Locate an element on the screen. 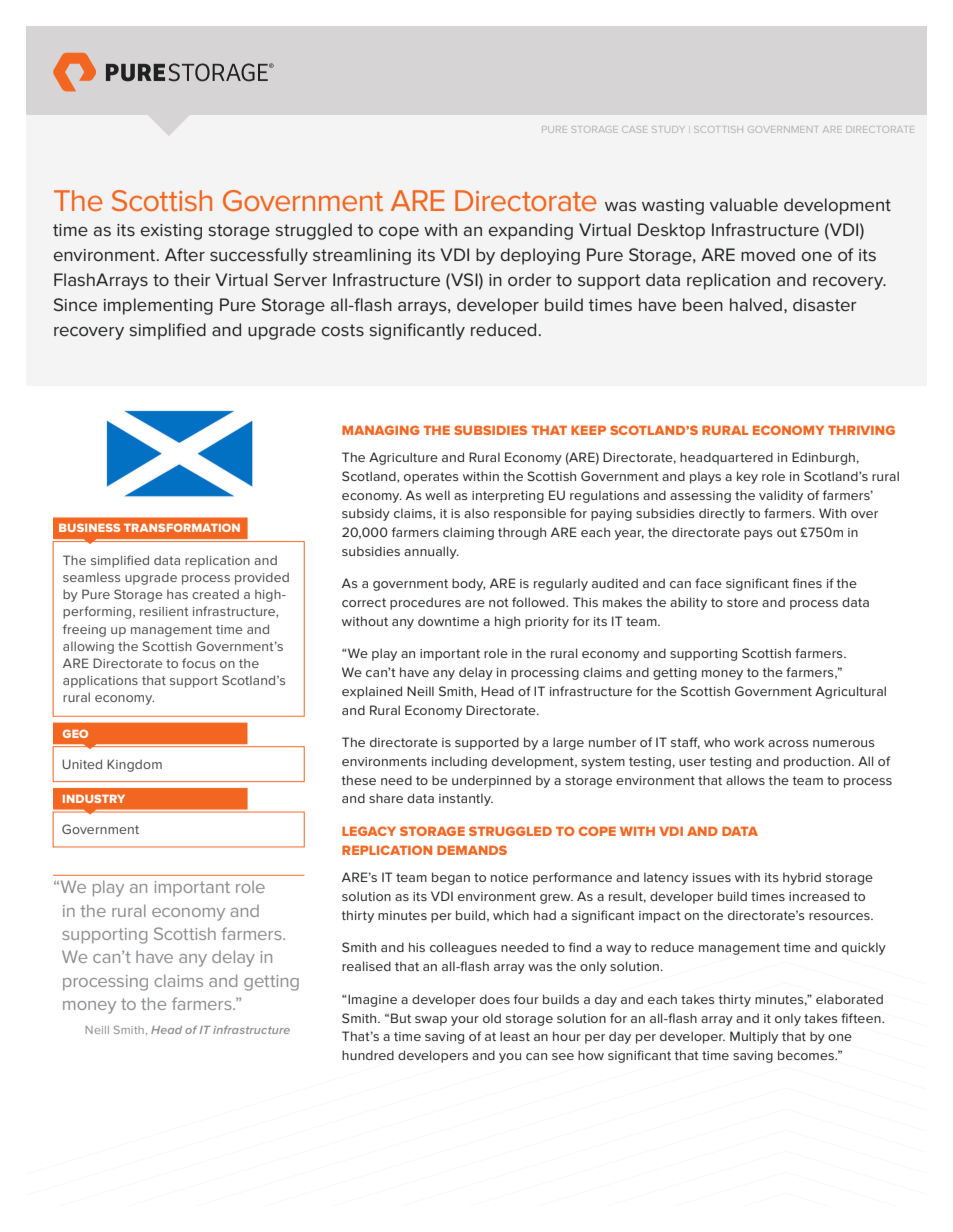 This screenshot has width=953, height=1232. halved is located at coordinates (756, 304).
